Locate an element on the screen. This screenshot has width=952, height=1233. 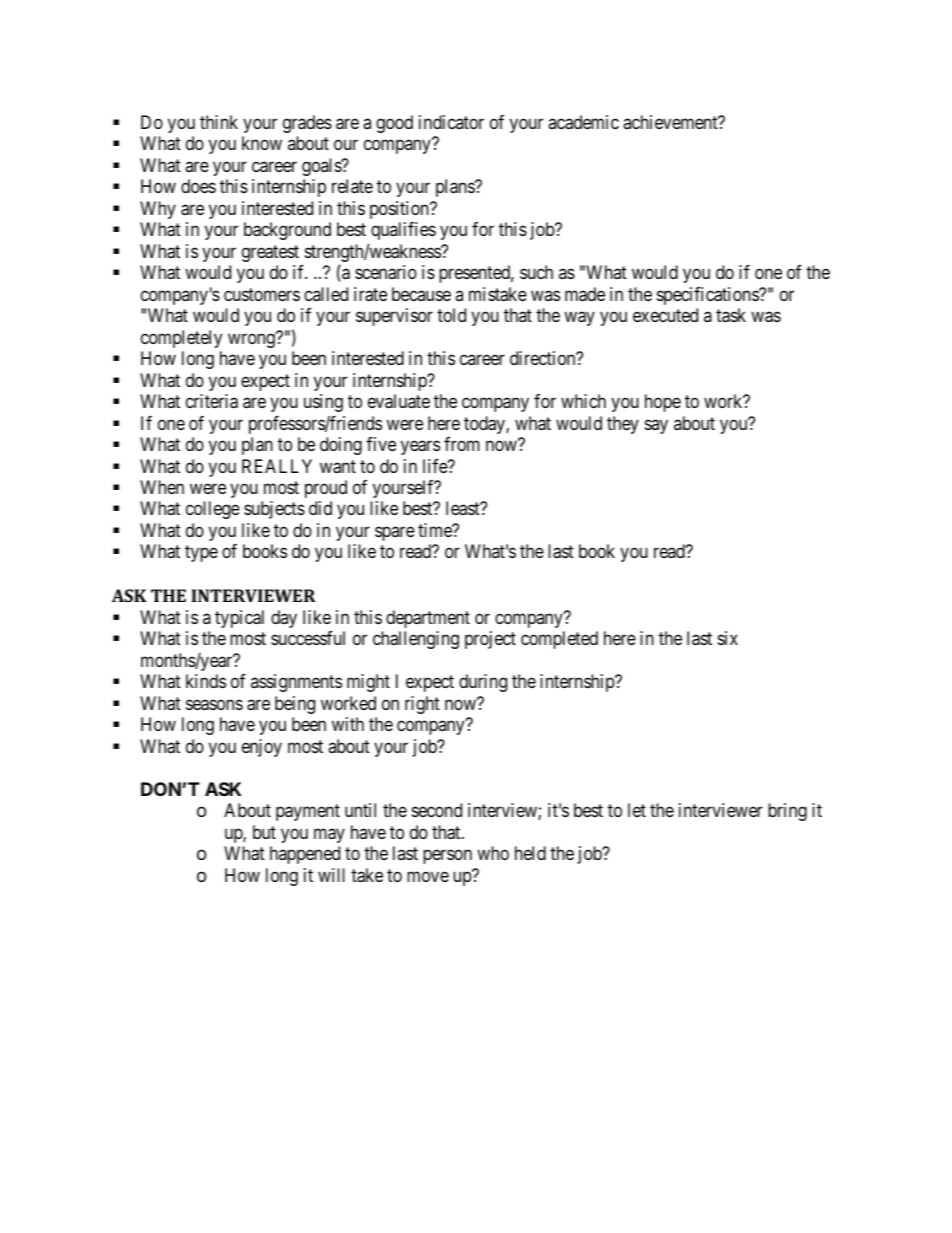
bring is located at coordinates (787, 812).
